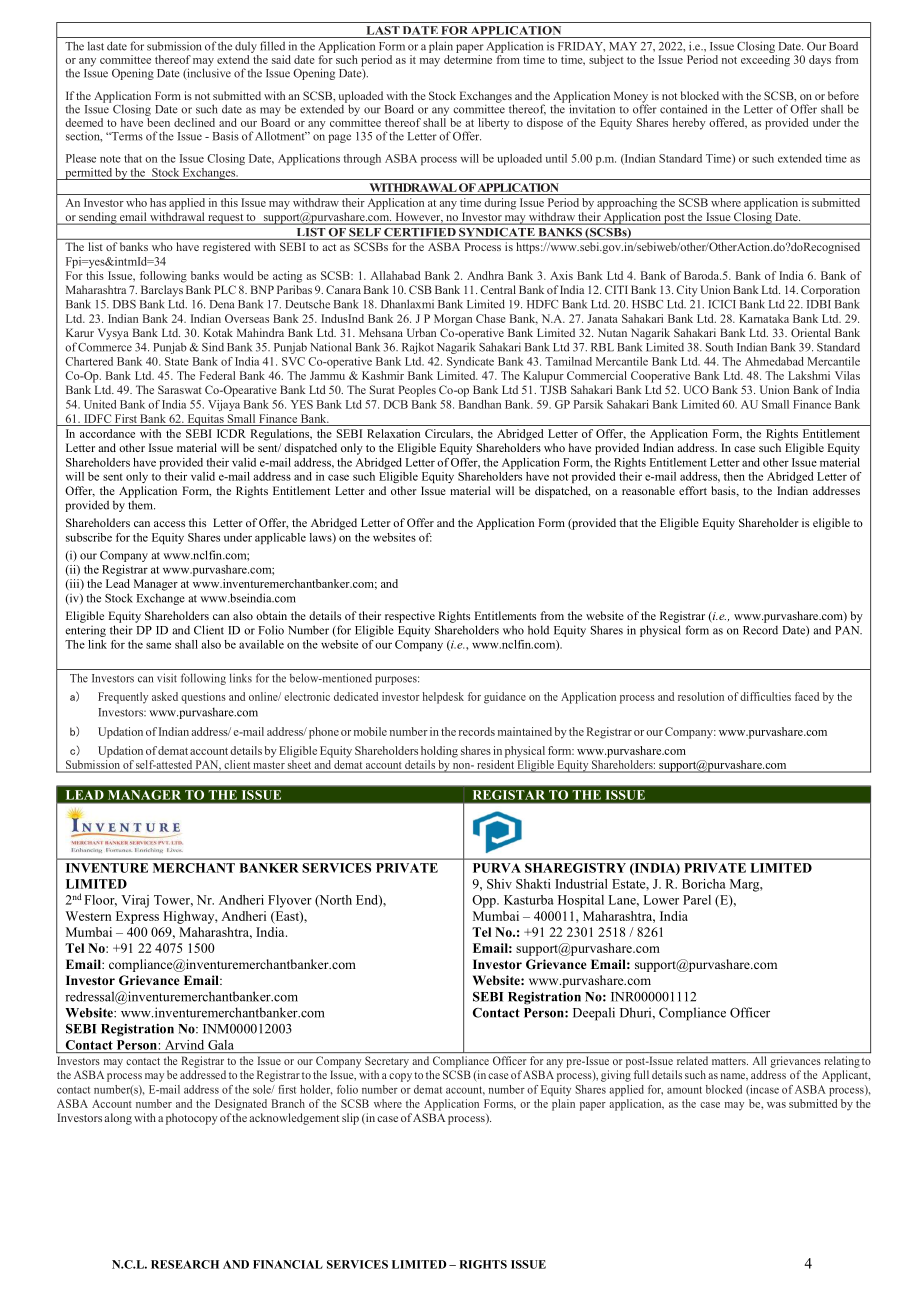 This document has height=1308, width=924. I want to click on determine, so click(468, 58).
